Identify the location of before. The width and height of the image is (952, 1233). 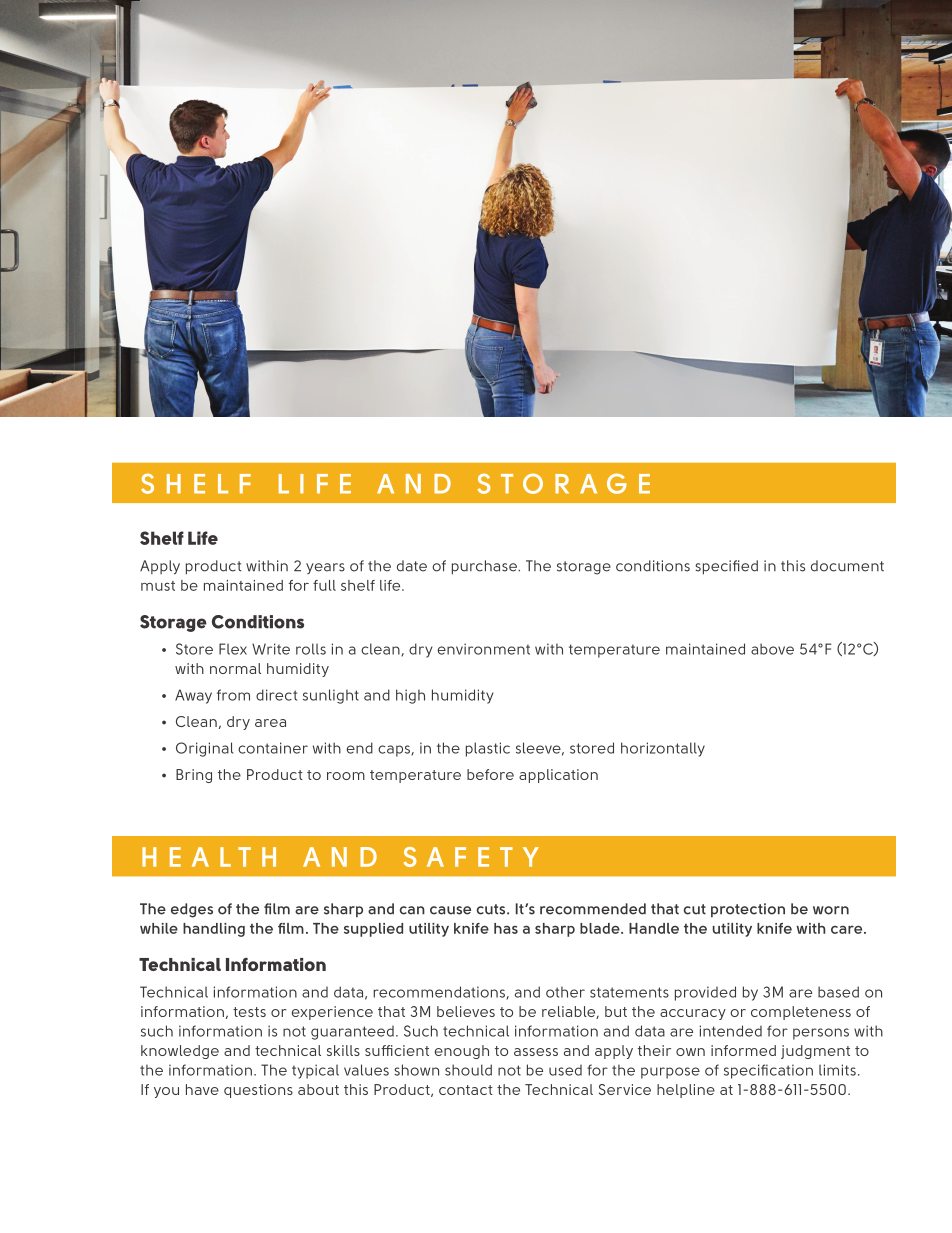
(490, 774).
